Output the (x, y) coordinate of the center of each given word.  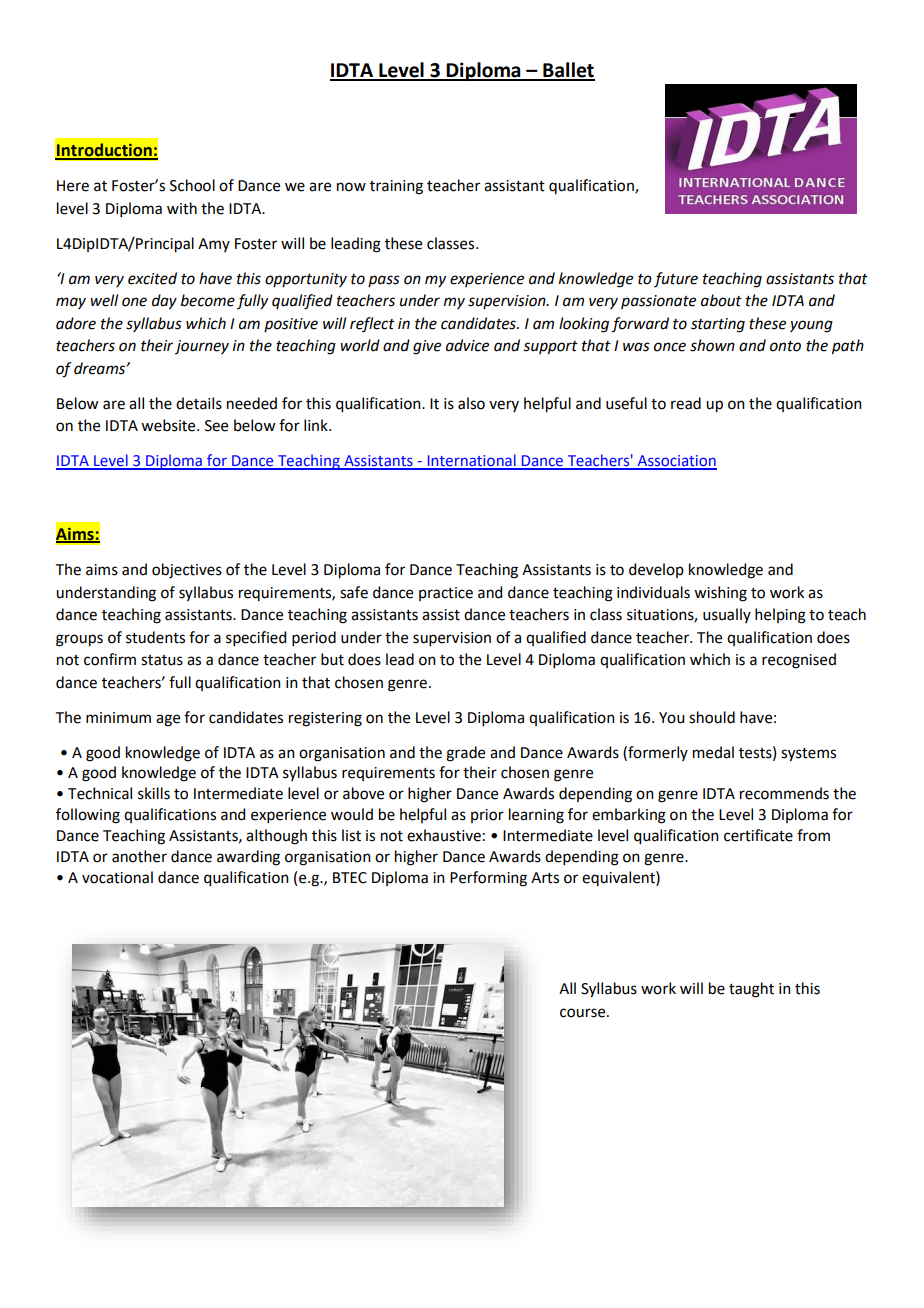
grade (465, 754)
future (676, 279)
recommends (784, 793)
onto (785, 346)
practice (446, 594)
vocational (117, 877)
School (192, 185)
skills (154, 793)
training (396, 187)
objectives (187, 571)
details (199, 403)
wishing (720, 594)
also (471, 403)
